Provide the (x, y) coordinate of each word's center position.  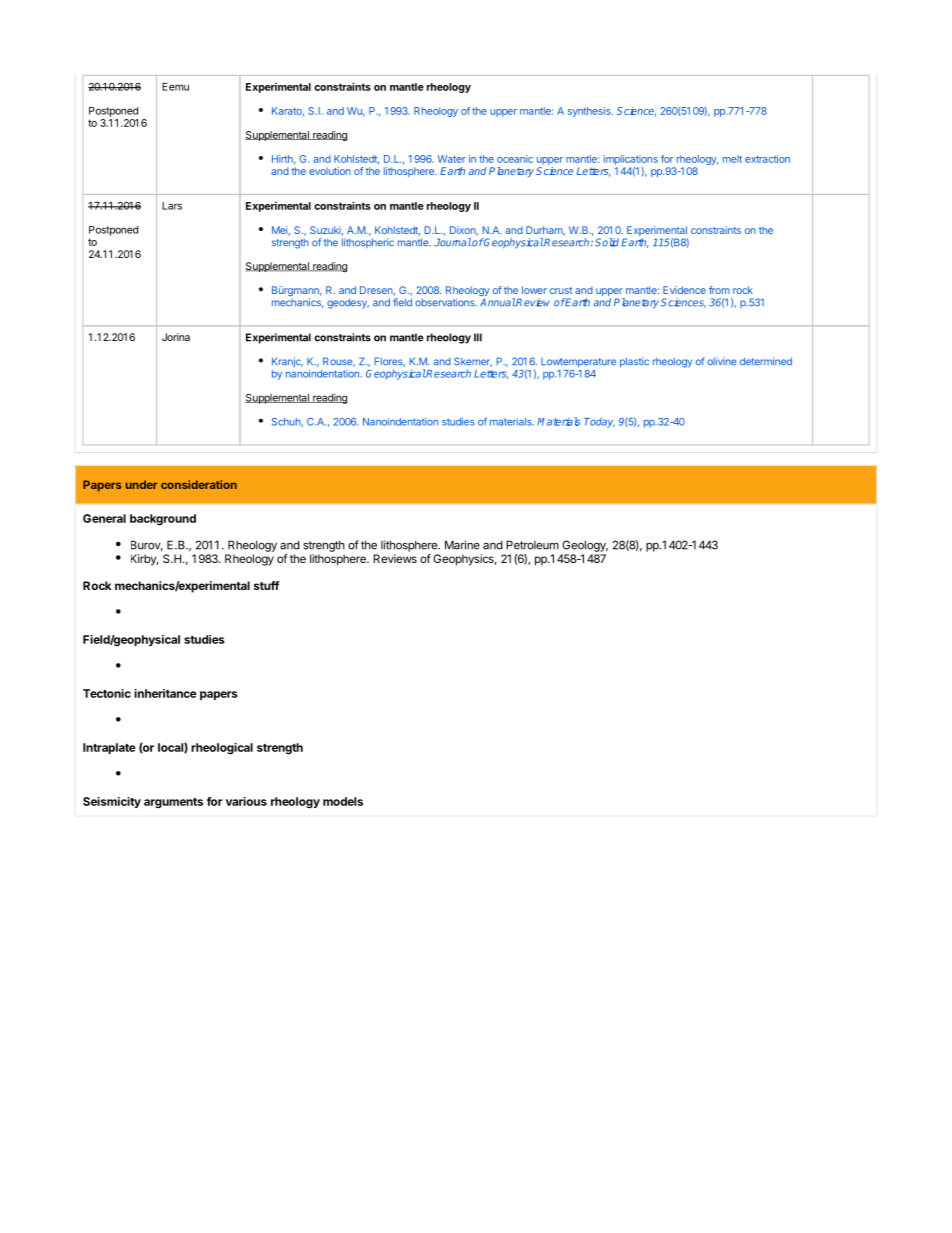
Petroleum (532, 545)
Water (451, 159)
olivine (721, 361)
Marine (462, 545)
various (246, 801)
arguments (173, 803)
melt (732, 159)
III (478, 337)
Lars (172, 206)
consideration (199, 484)
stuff (266, 585)
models (343, 801)
